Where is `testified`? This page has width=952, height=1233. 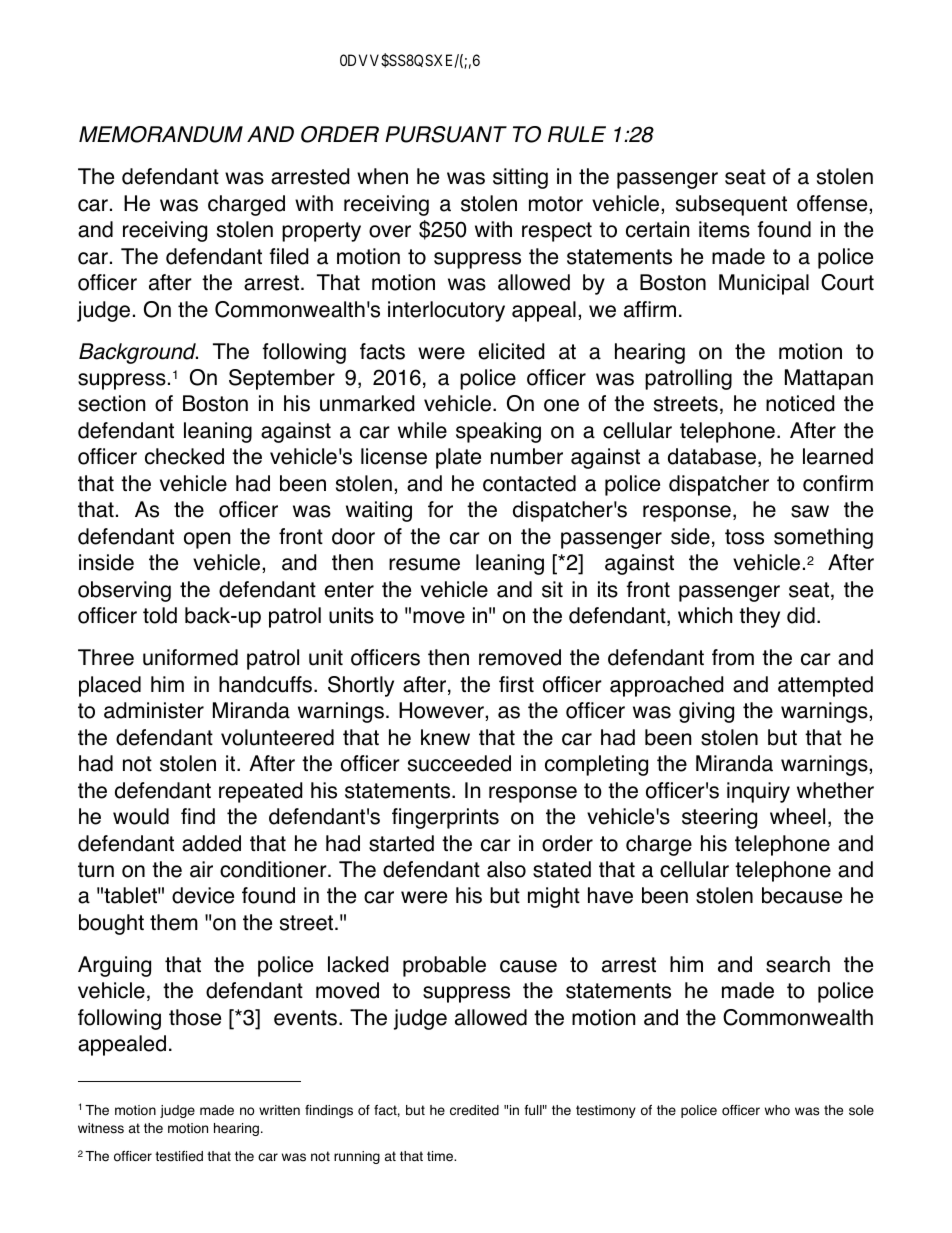
testified is located at coordinates (179, 1156).
